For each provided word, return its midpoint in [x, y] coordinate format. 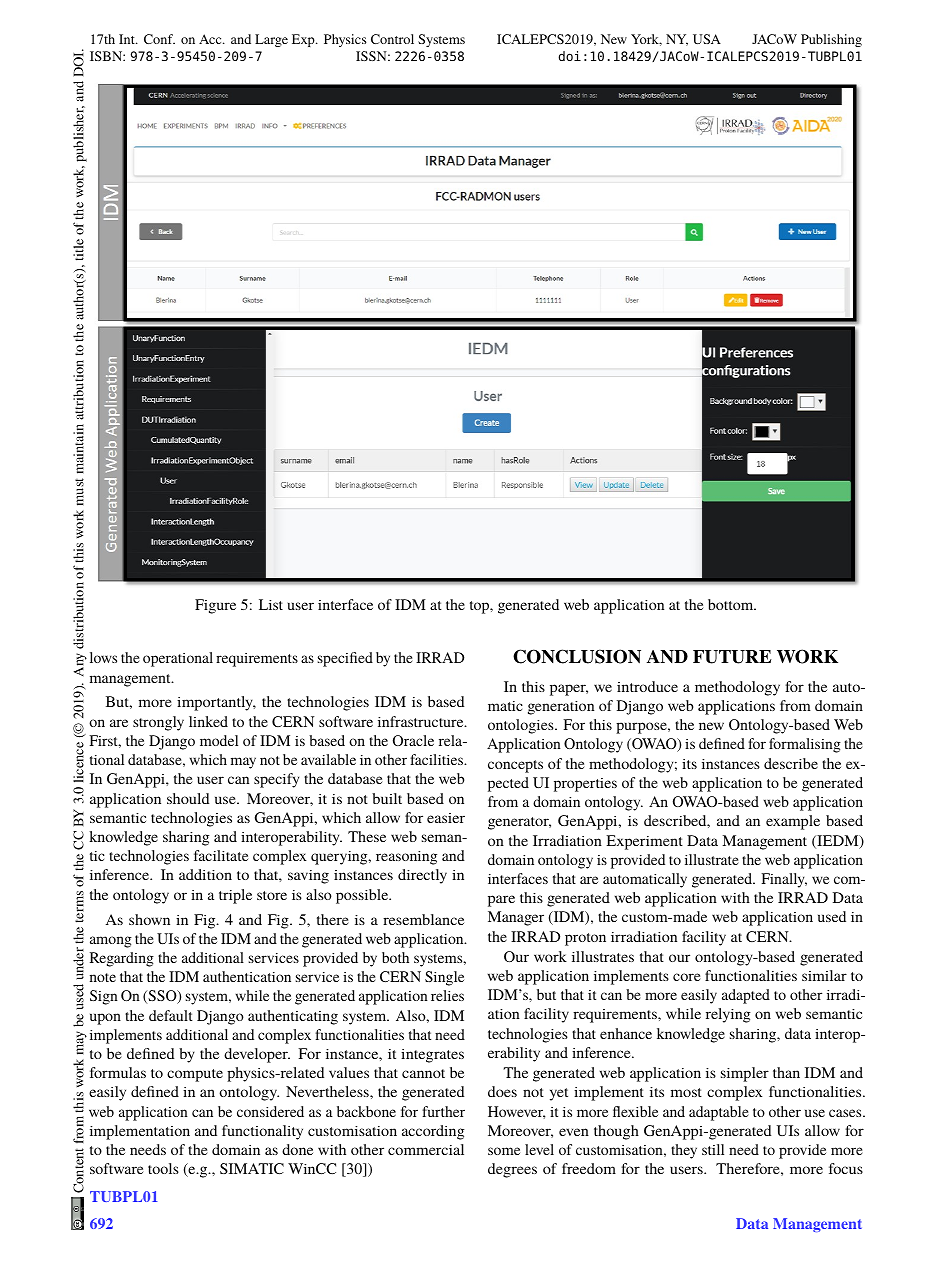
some [504, 1151]
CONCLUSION [577, 656]
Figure [215, 606]
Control [392, 39]
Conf [159, 39]
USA [707, 39]
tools [163, 1168]
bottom [732, 604]
